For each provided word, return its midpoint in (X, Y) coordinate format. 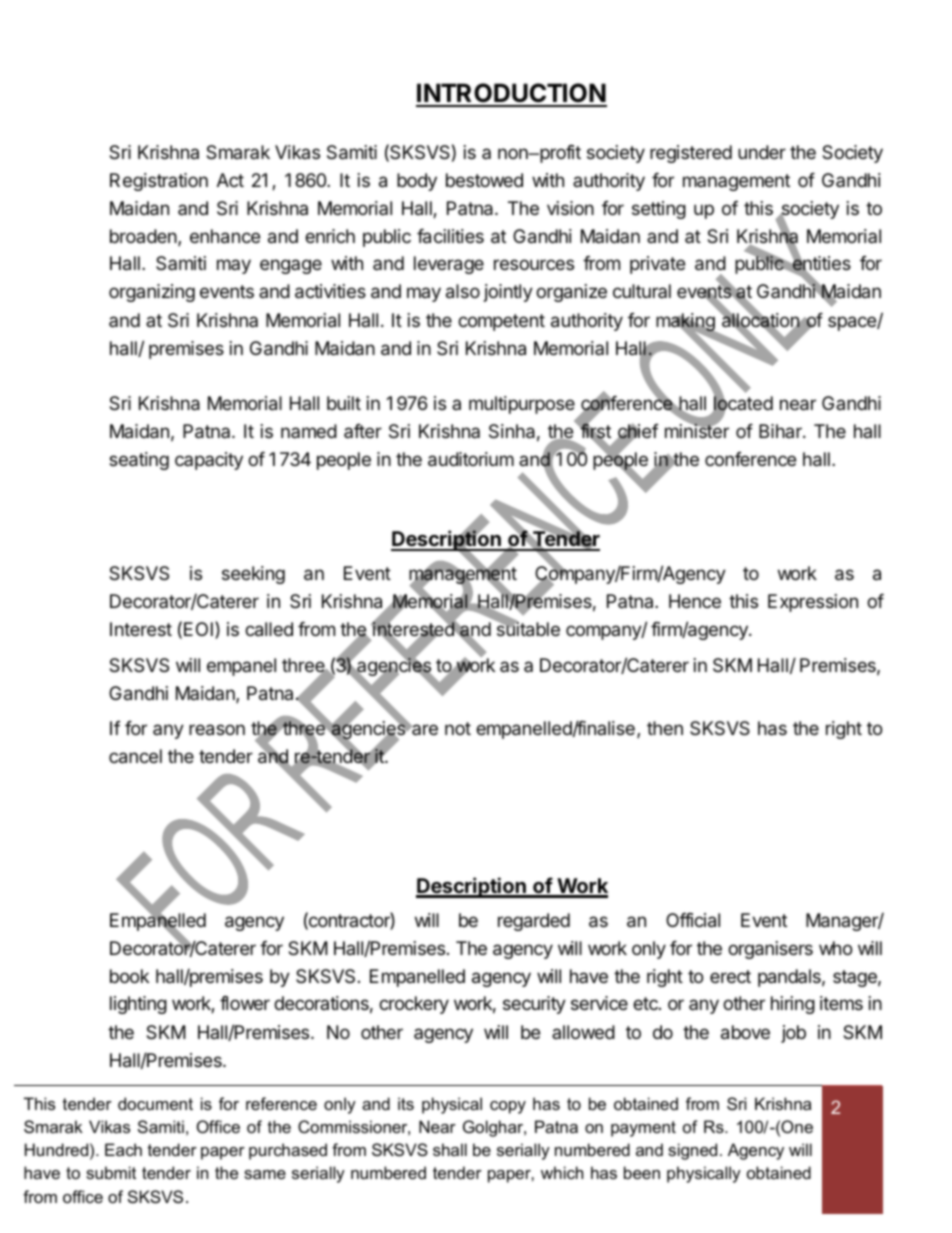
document (155, 1103)
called (269, 629)
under (762, 152)
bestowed (484, 180)
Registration (159, 182)
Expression (813, 603)
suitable (528, 629)
